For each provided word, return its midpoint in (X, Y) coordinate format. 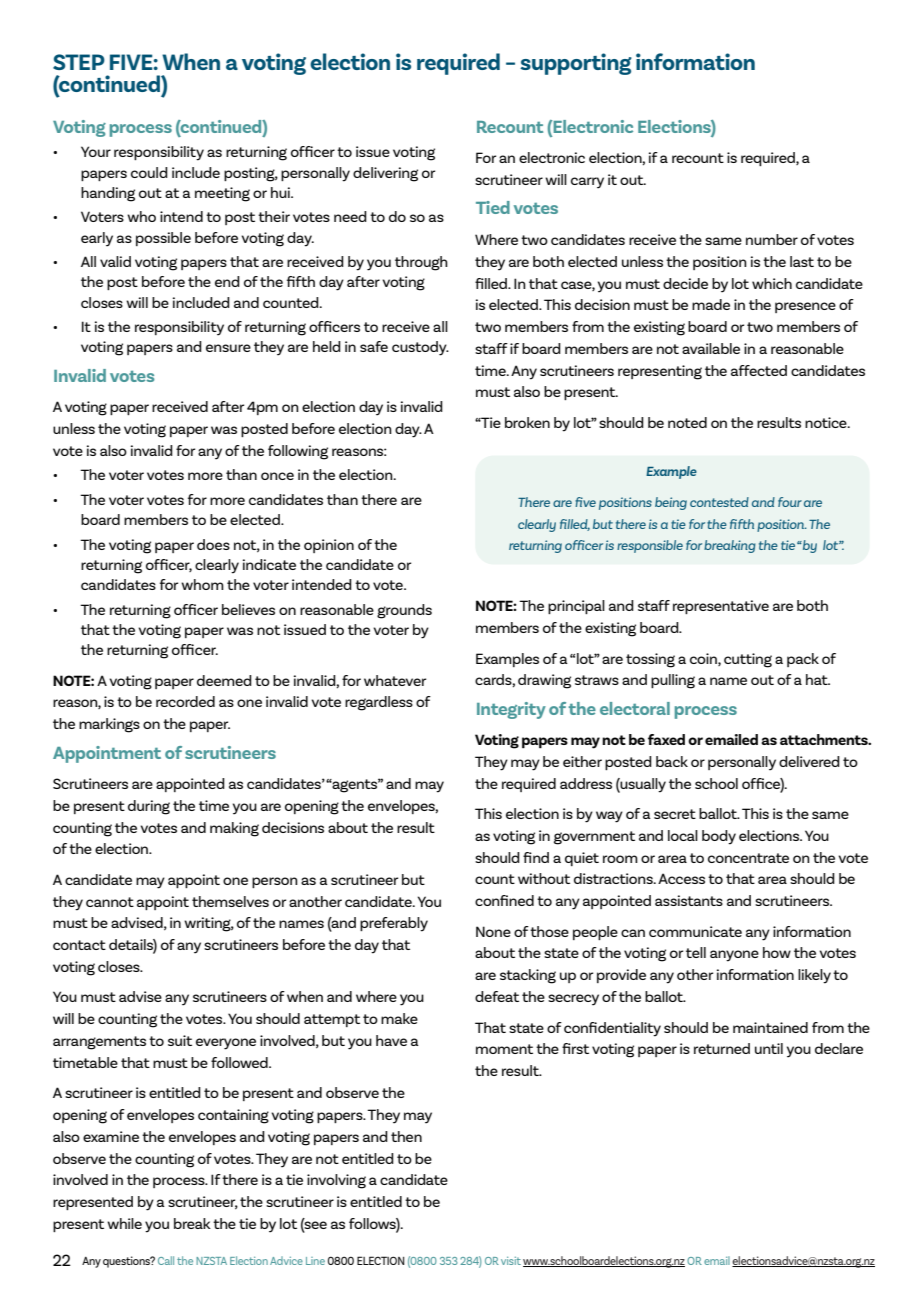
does (213, 544)
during (149, 807)
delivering (385, 174)
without (544, 878)
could (149, 172)
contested (719, 502)
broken (527, 422)
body (719, 837)
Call (166, 1260)
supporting (576, 64)
